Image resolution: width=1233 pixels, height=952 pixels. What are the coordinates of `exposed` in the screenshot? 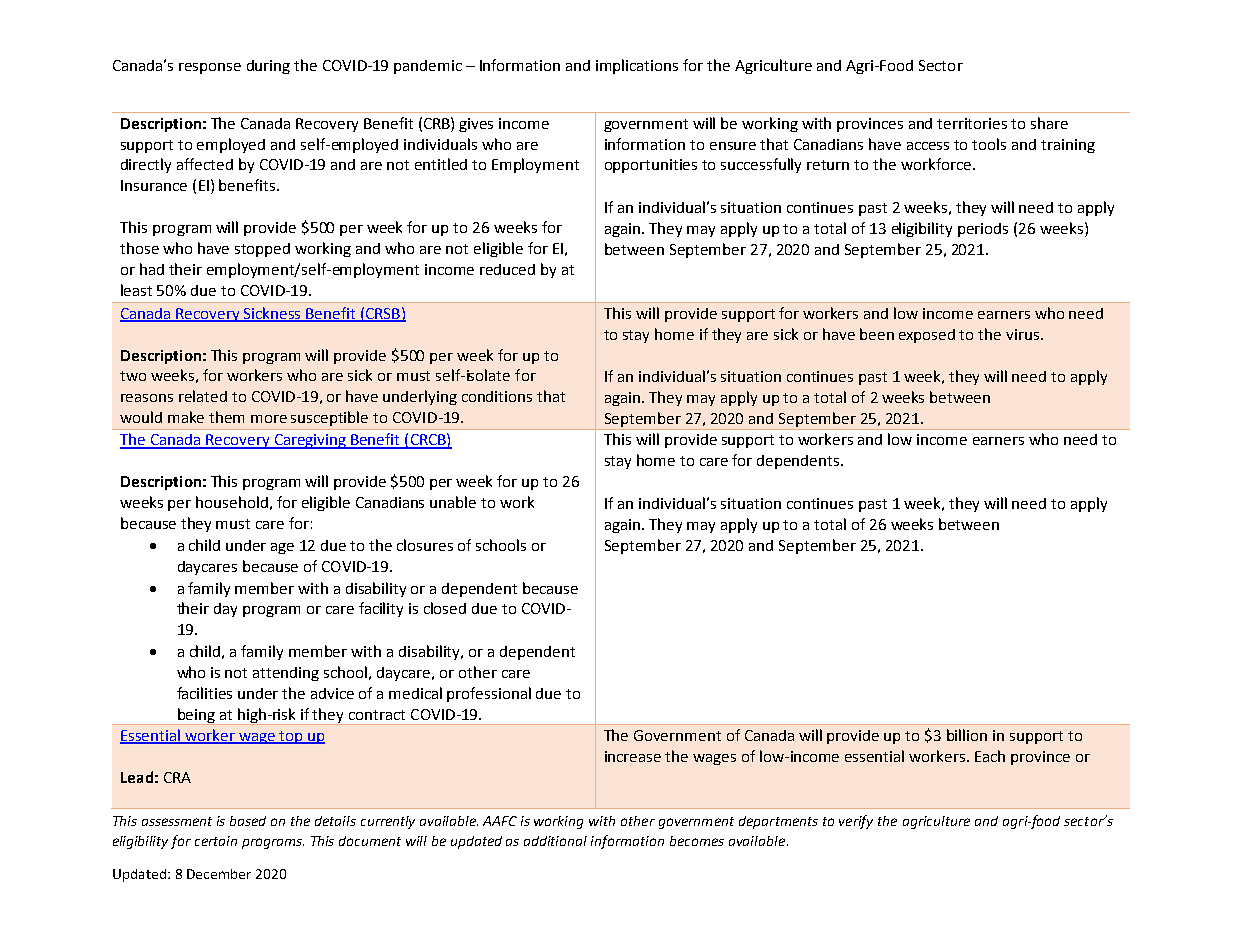 It's located at (927, 336).
